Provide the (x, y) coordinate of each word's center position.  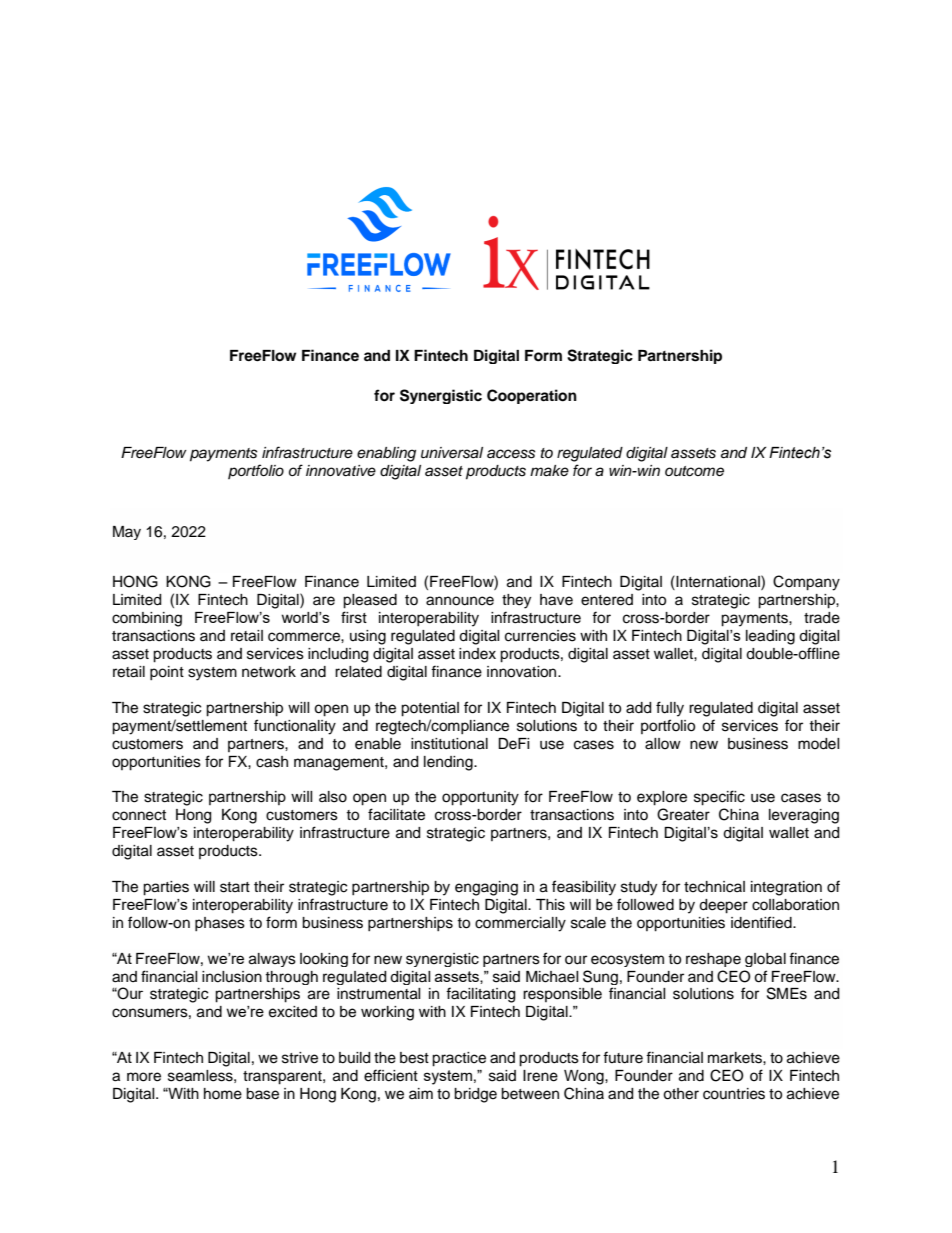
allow (663, 744)
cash (272, 762)
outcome (694, 471)
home (223, 1094)
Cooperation (532, 396)
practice (459, 1059)
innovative (341, 471)
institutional (449, 744)
